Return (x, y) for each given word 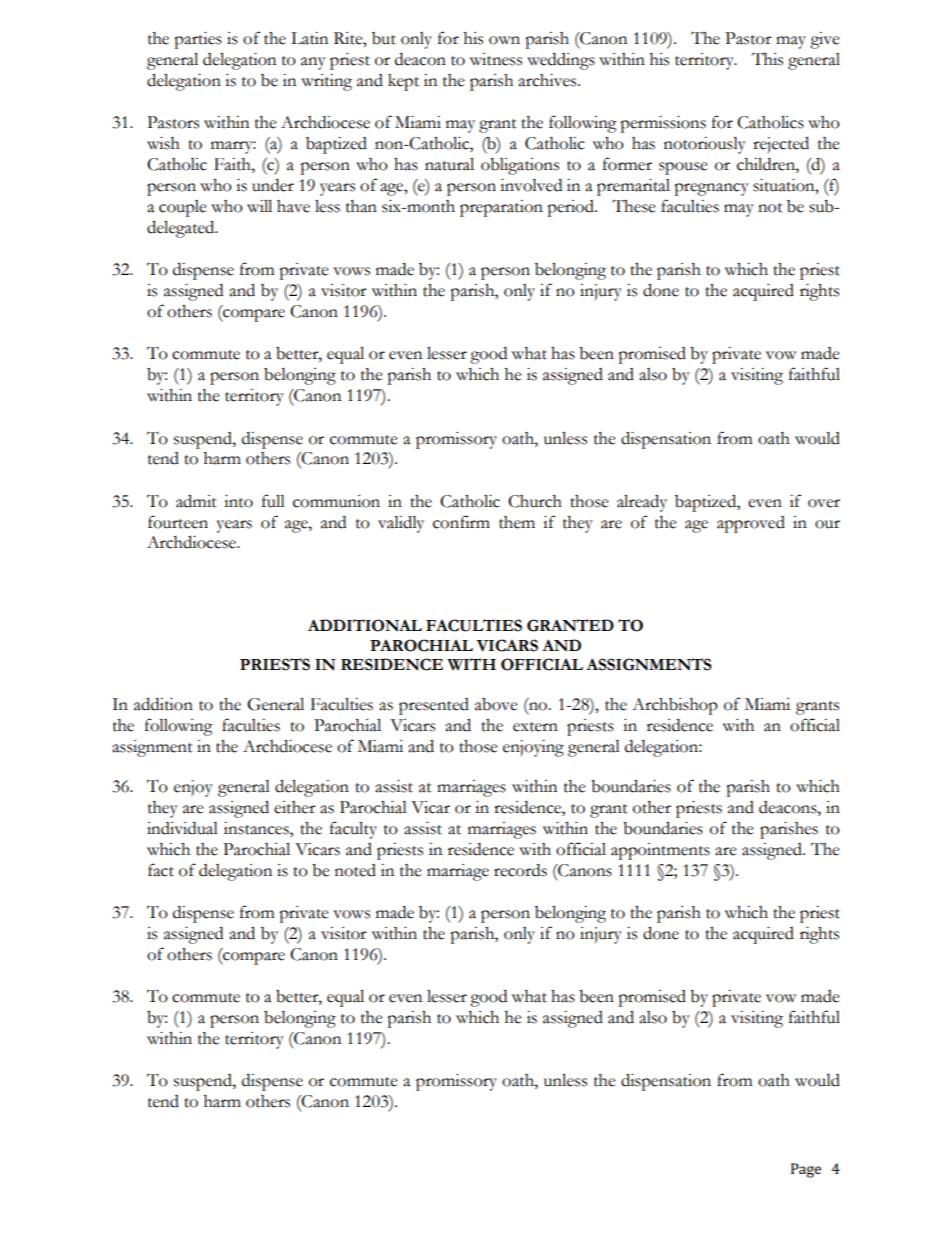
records (520, 870)
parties (198, 40)
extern (535, 727)
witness (496, 59)
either (295, 807)
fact (161, 870)
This (767, 59)
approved (751, 524)
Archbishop (675, 706)
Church (535, 501)
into (238, 501)
